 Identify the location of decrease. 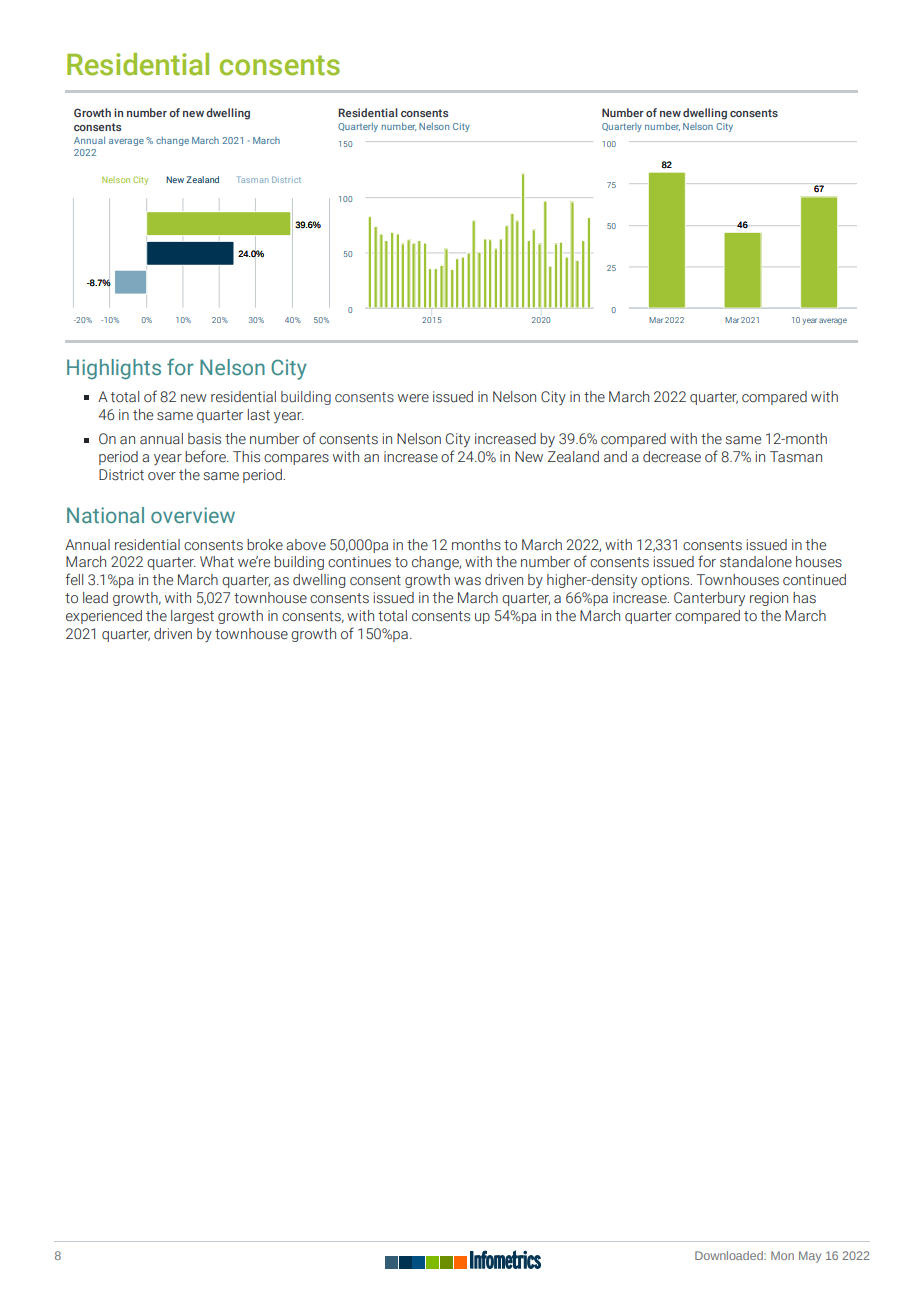
(672, 457).
